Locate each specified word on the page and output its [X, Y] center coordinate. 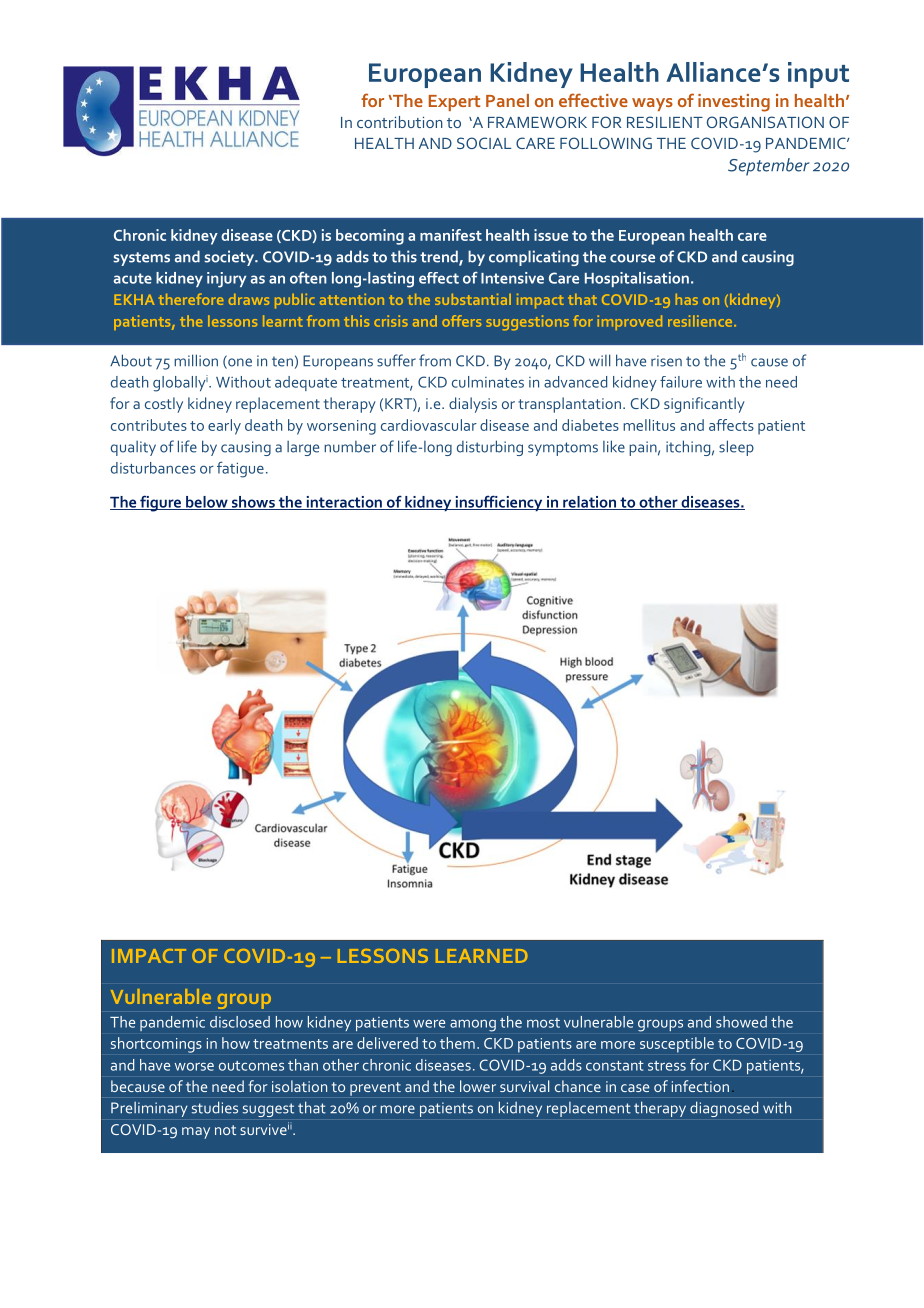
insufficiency [499, 503]
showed [741, 1022]
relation [590, 503]
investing [734, 103]
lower [478, 1086]
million [196, 360]
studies [215, 1107]
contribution [400, 122]
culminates [488, 382]
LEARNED [482, 956]
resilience [701, 321]
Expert [454, 103]
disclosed [240, 1022]
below [207, 503]
